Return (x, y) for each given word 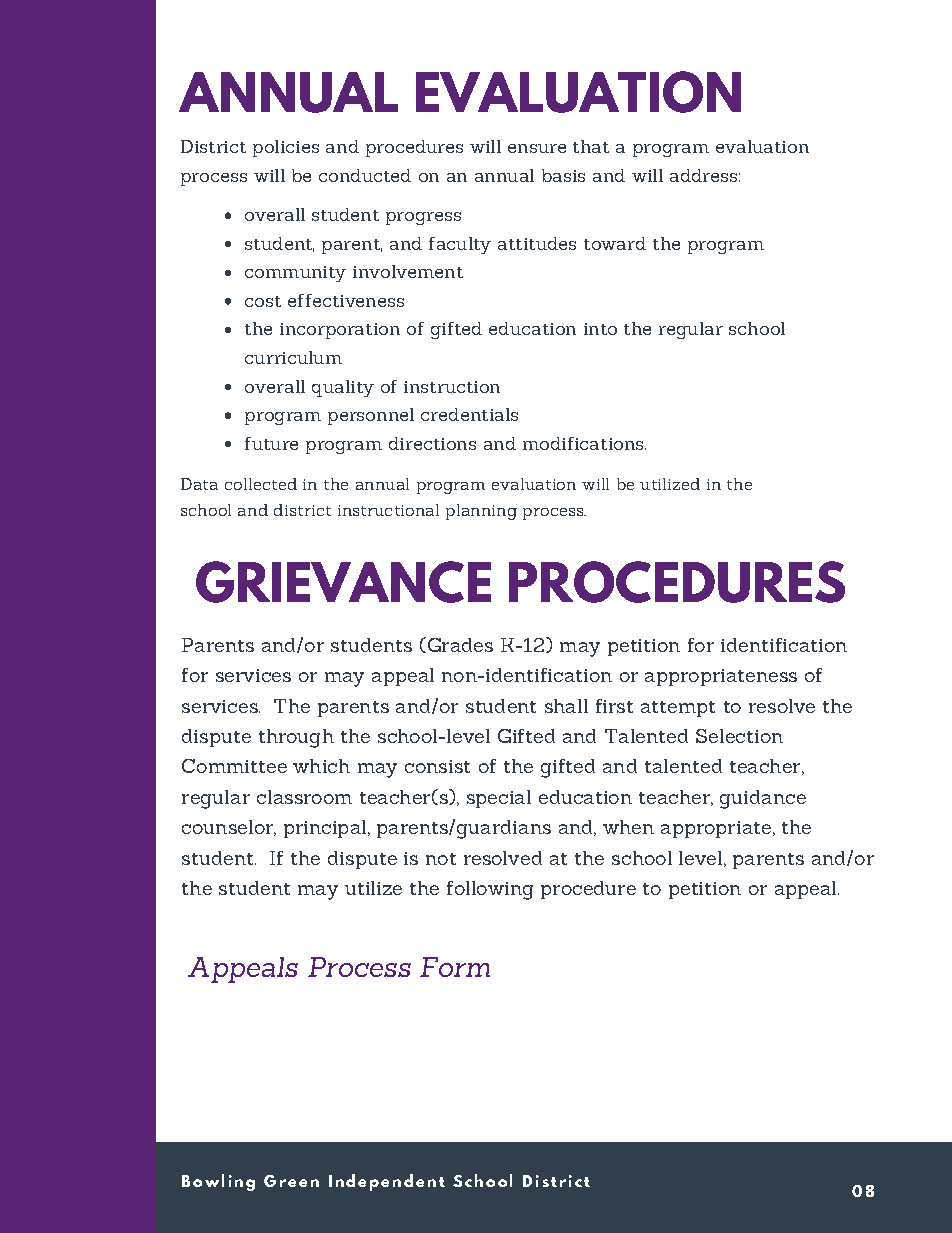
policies (286, 148)
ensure (537, 148)
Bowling (218, 1182)
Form (455, 967)
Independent (387, 1182)
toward (615, 243)
